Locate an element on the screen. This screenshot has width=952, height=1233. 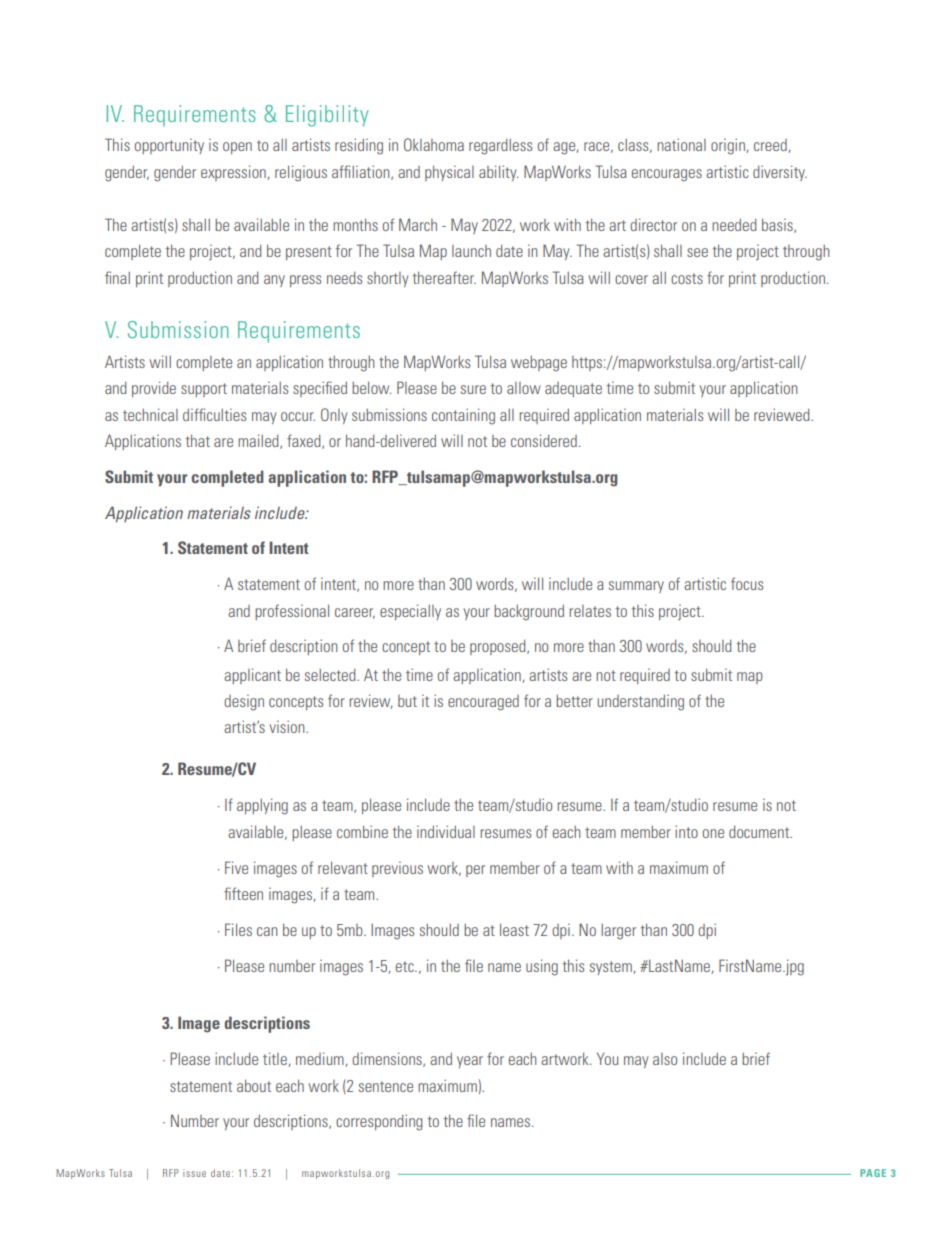
that is located at coordinates (198, 440).
